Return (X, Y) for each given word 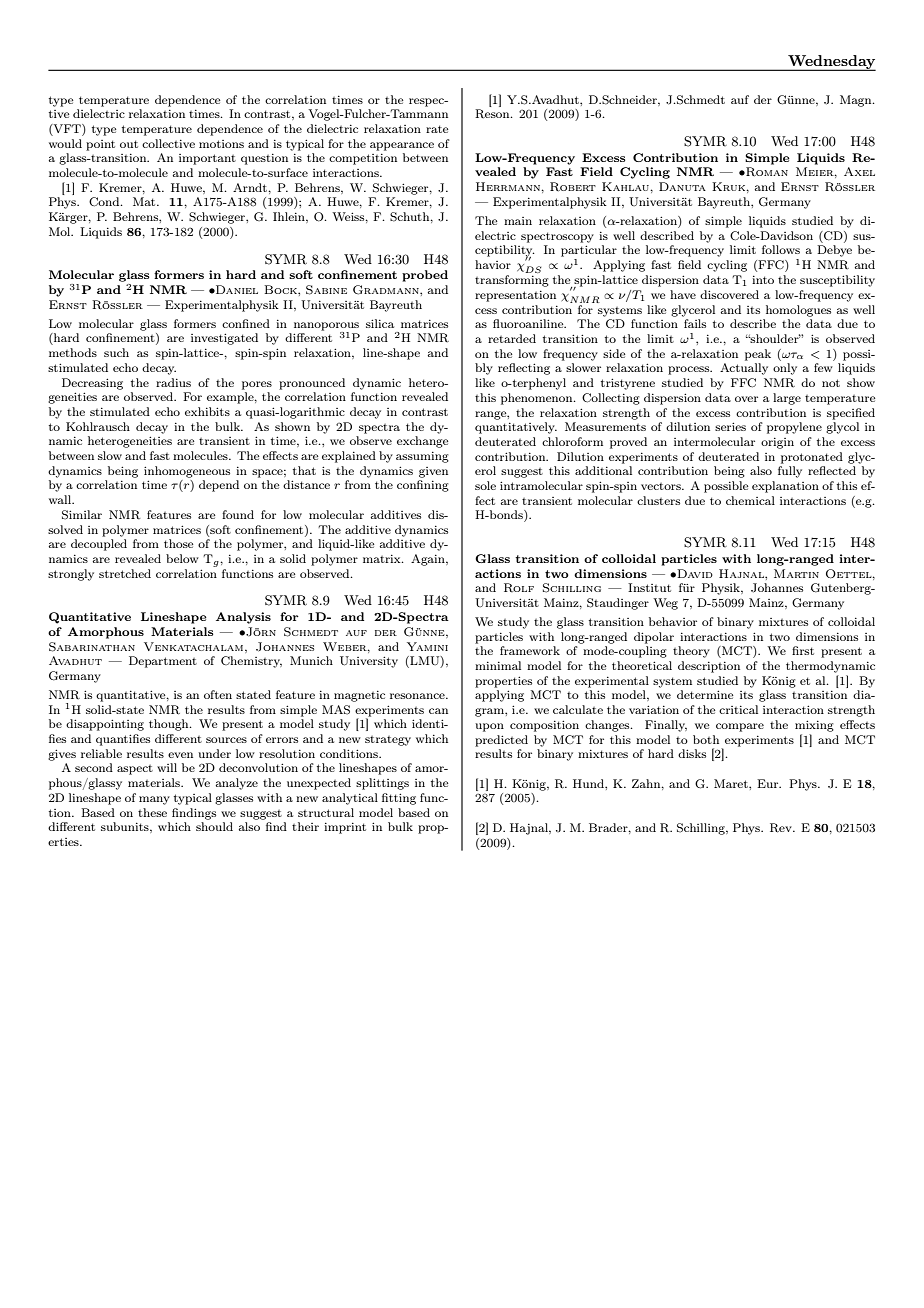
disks (692, 753)
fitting (399, 799)
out (129, 144)
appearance (402, 146)
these (152, 812)
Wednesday (831, 63)
